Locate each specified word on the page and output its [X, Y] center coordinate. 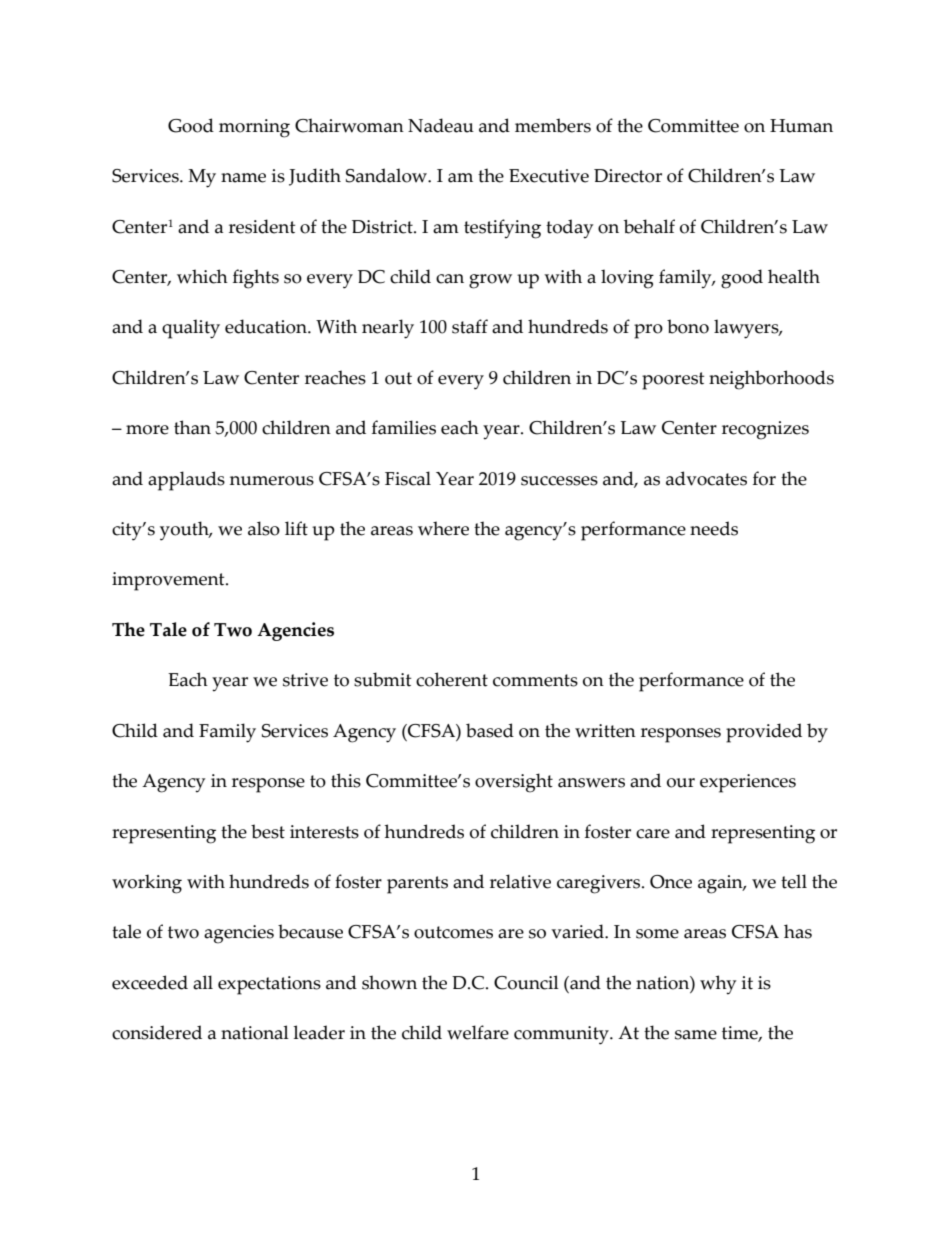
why [718, 985]
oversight [514, 783]
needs [714, 528]
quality [191, 329]
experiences [748, 783]
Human [801, 126]
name [243, 178]
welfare [478, 1032]
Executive [549, 176]
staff [470, 326]
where [443, 528]
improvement [169, 581]
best [268, 831]
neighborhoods [771, 380]
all [203, 982]
